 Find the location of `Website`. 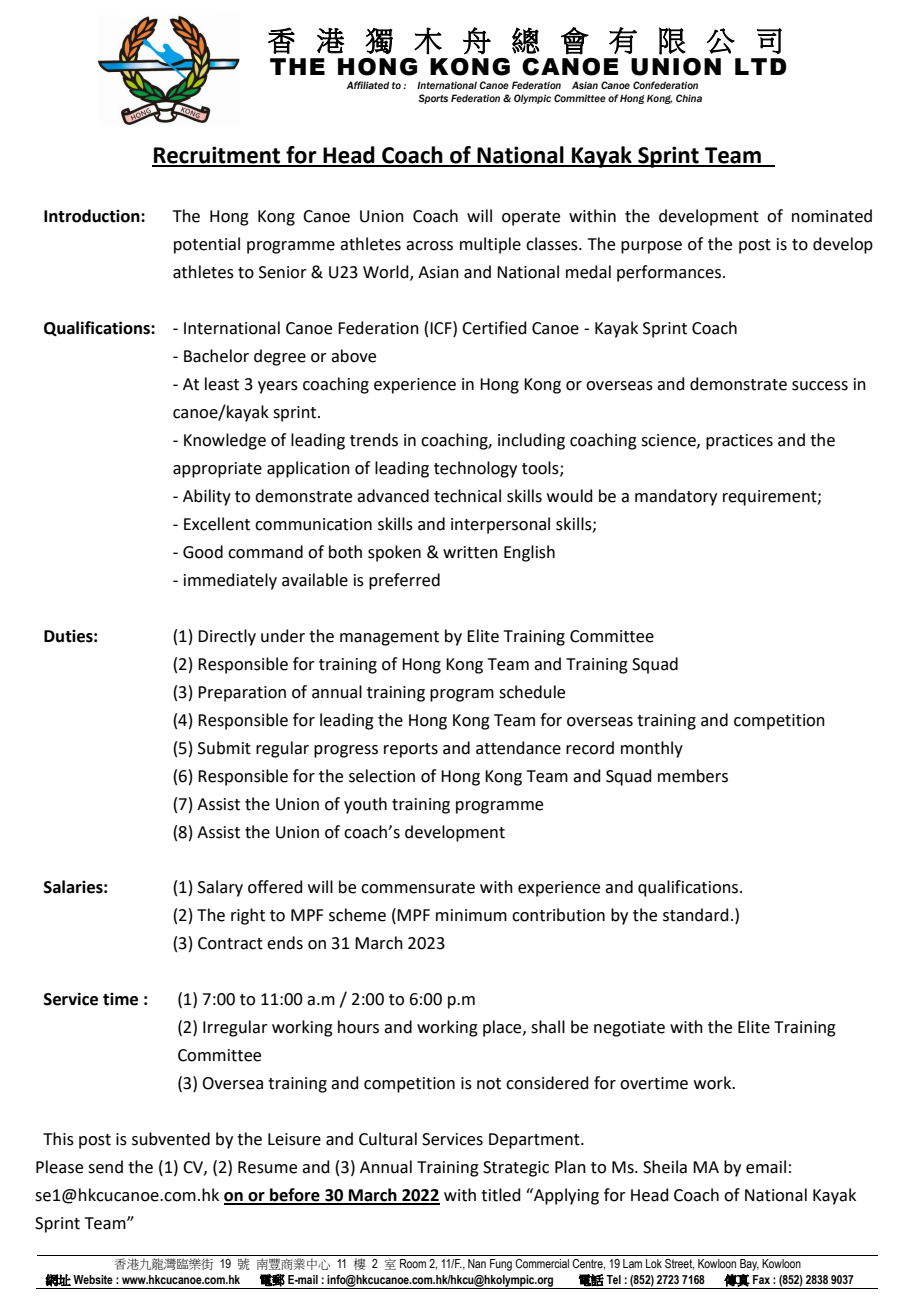

Website is located at coordinates (93, 1279).
